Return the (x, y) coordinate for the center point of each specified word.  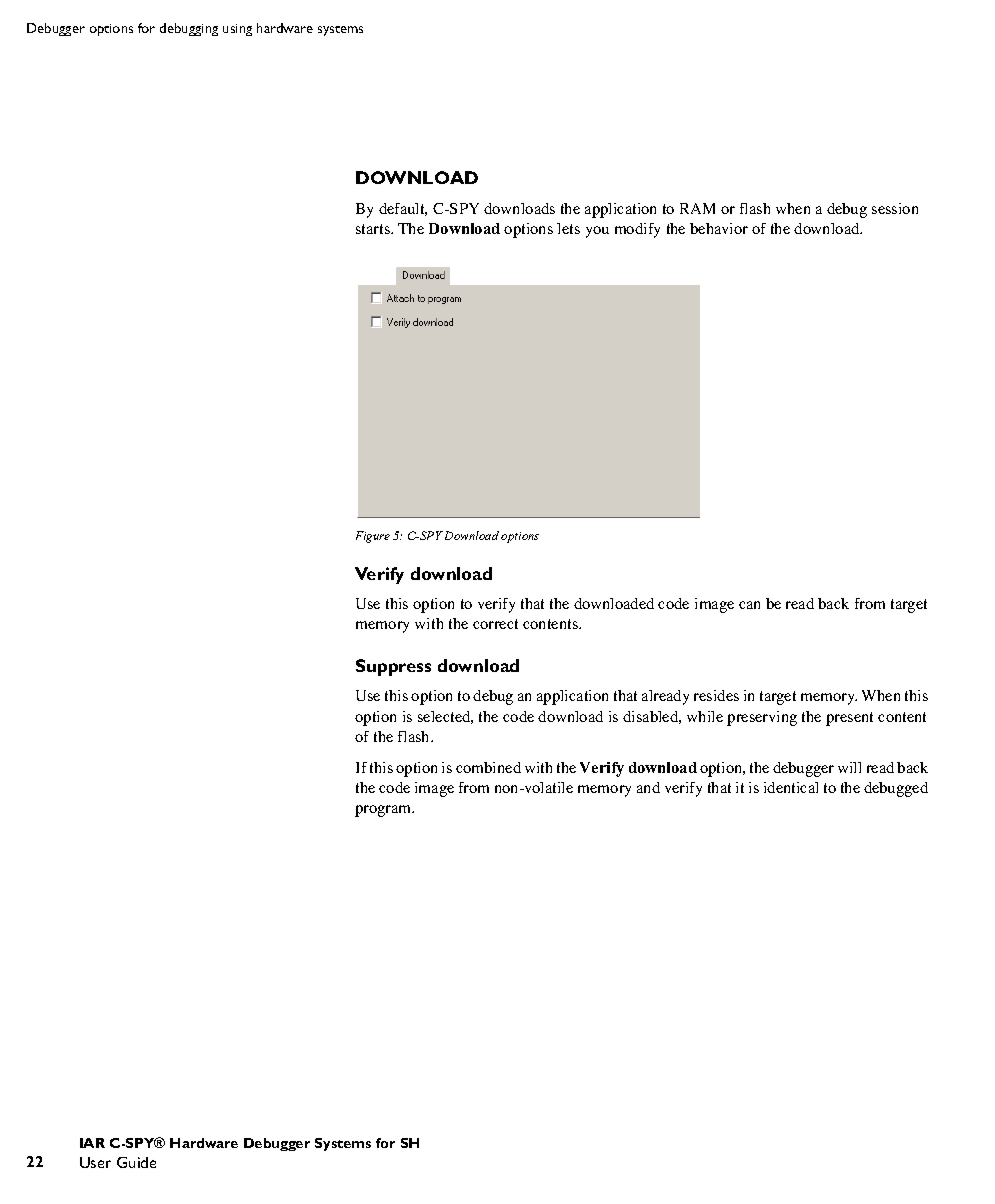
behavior (719, 228)
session (895, 208)
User (95, 1162)
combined (488, 767)
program (384, 811)
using (237, 30)
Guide (136, 1162)
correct (495, 624)
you (597, 232)
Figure (373, 537)
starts (374, 229)
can (749, 605)
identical (791, 787)
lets (568, 228)
